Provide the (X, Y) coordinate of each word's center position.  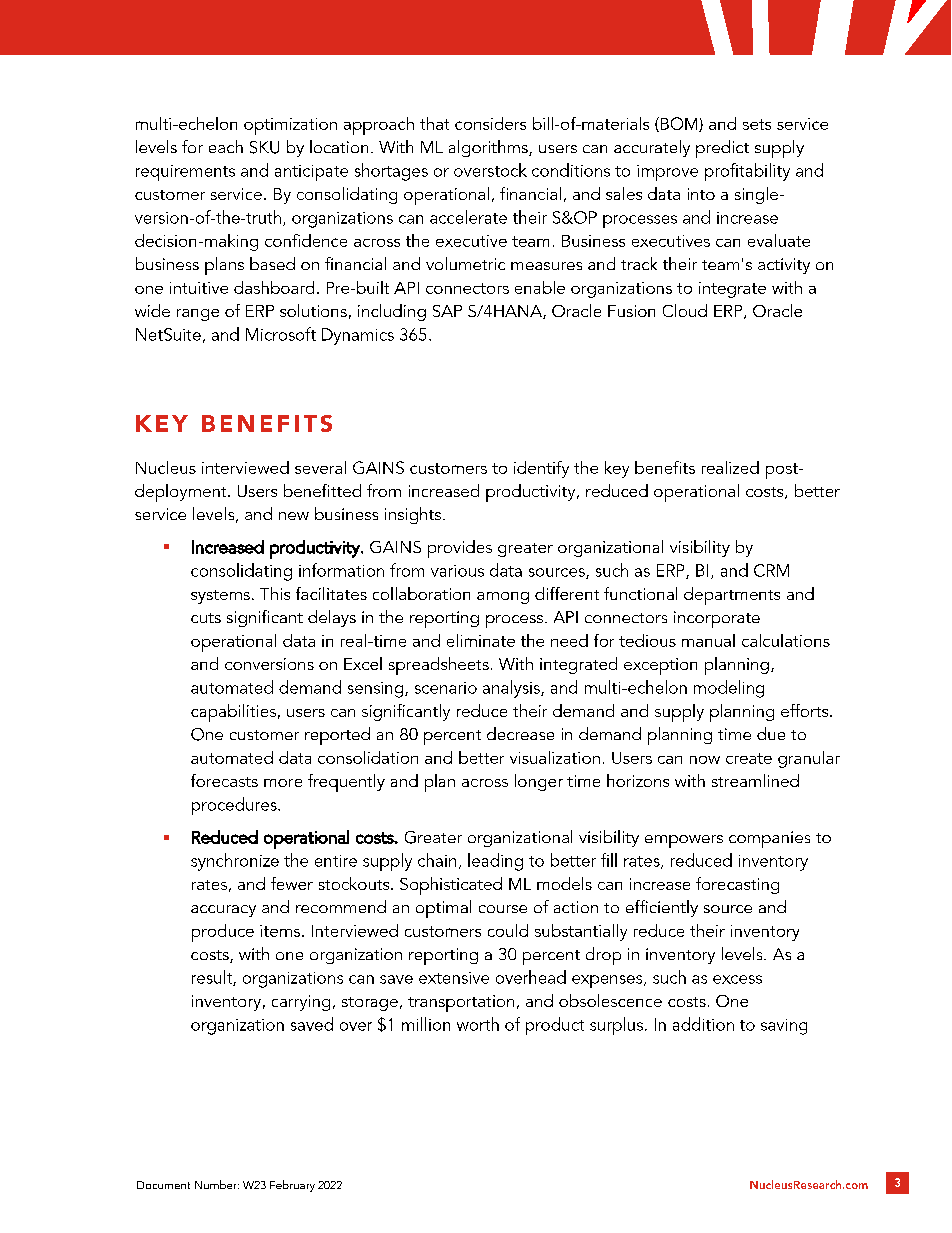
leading (495, 862)
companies (769, 839)
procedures (235, 806)
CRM (771, 570)
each (226, 146)
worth (478, 1024)
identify (541, 469)
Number (217, 1184)
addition (703, 1024)
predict (722, 149)
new (294, 516)
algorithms (489, 148)
